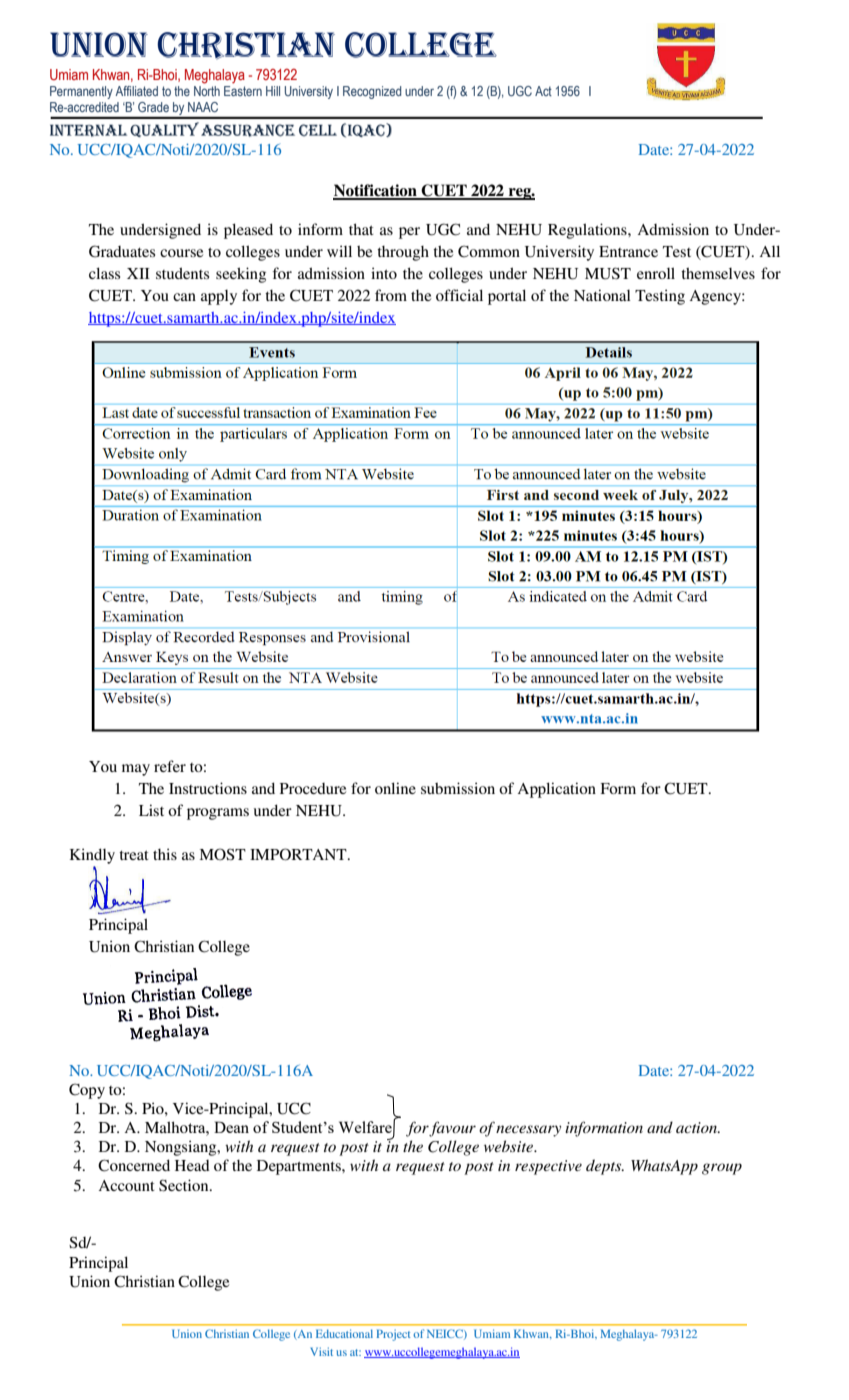 The height and width of the document is (1400, 849). Describe the element at coordinates (153, 107) in the document. I see `Grade` at that location.
